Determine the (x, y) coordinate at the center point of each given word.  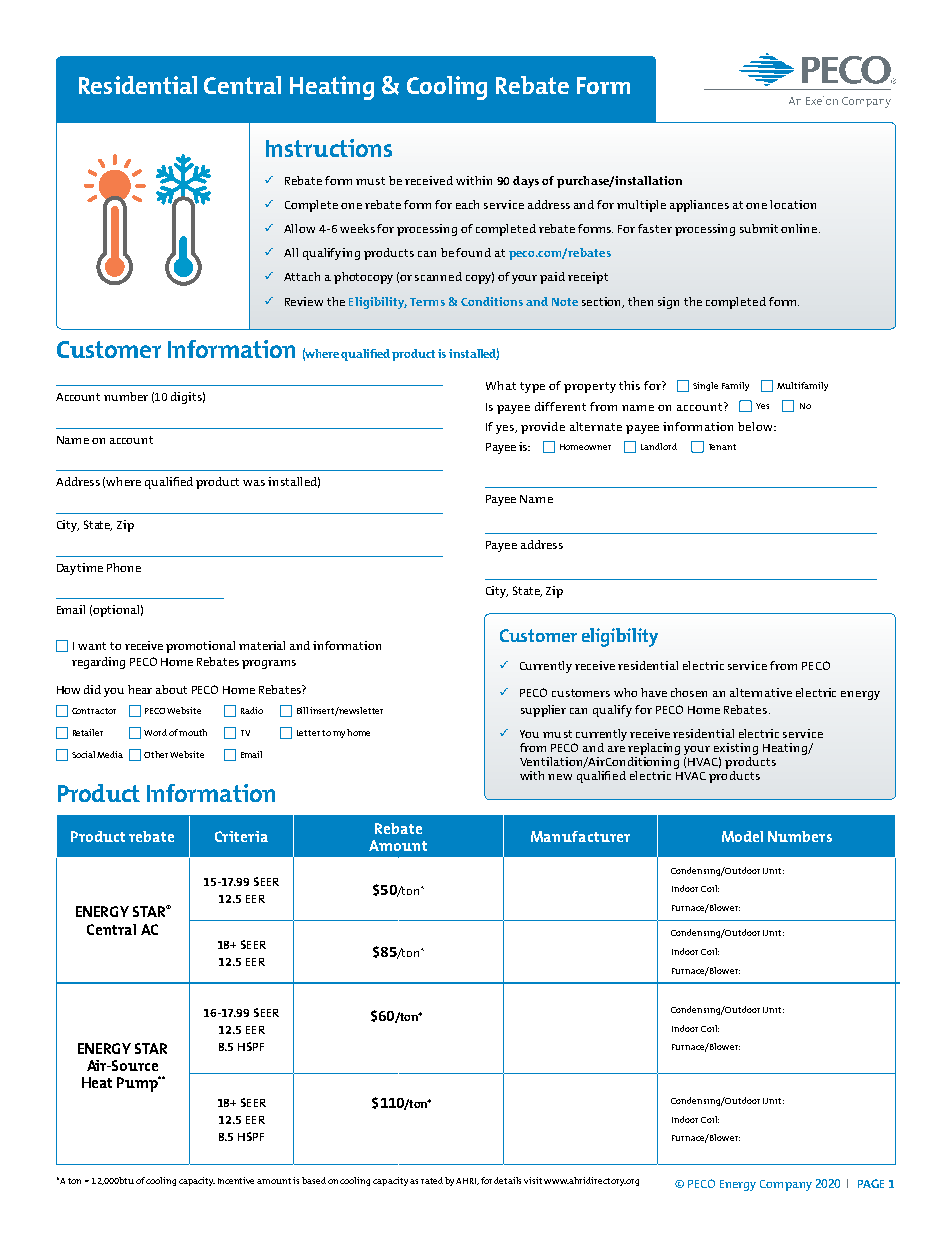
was (254, 483)
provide (543, 428)
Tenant (722, 447)
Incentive (238, 1180)
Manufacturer (580, 836)
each (467, 204)
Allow (299, 228)
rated (432, 1180)
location (793, 204)
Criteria (241, 836)
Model (742, 836)
